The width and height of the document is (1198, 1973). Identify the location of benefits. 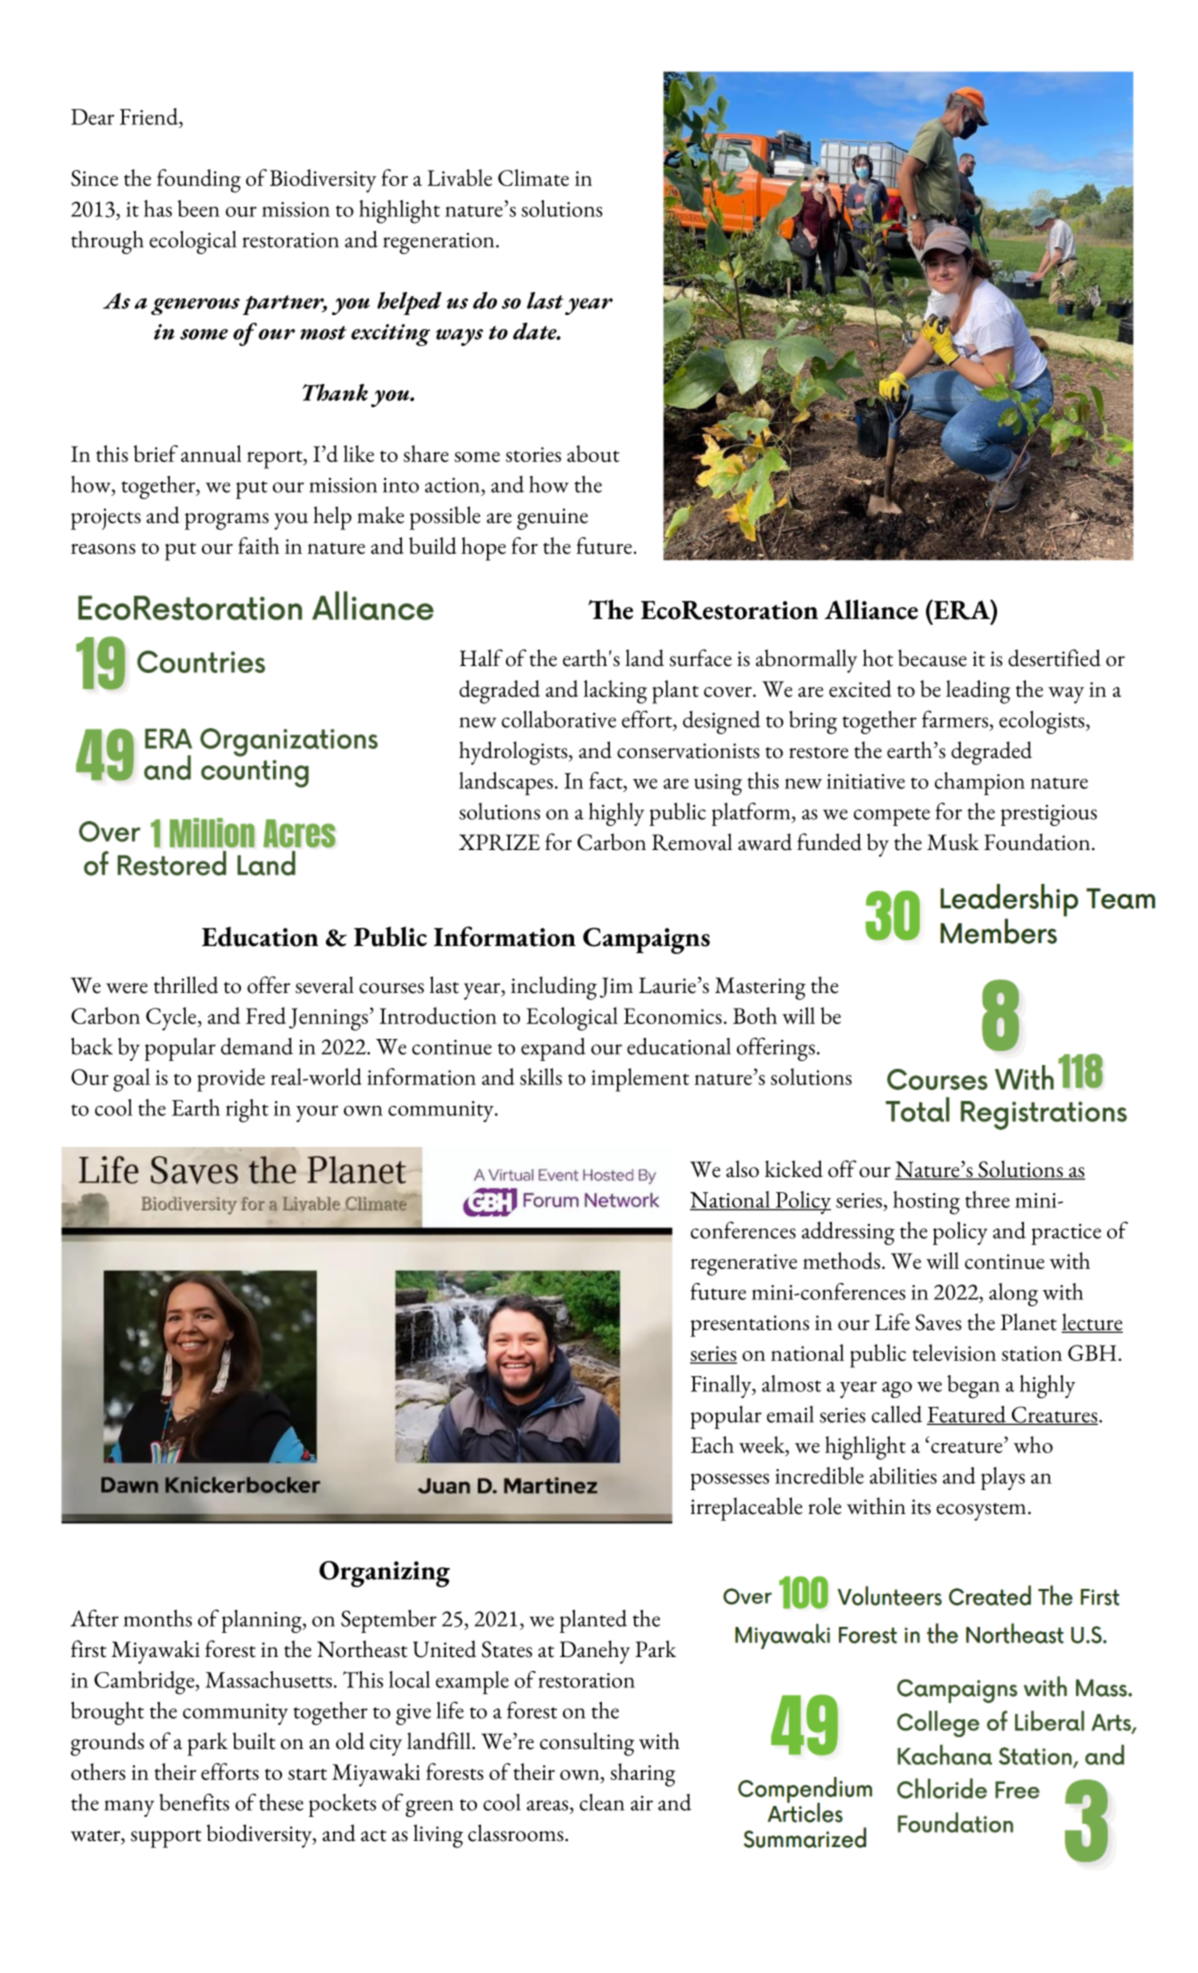
(194, 1802).
